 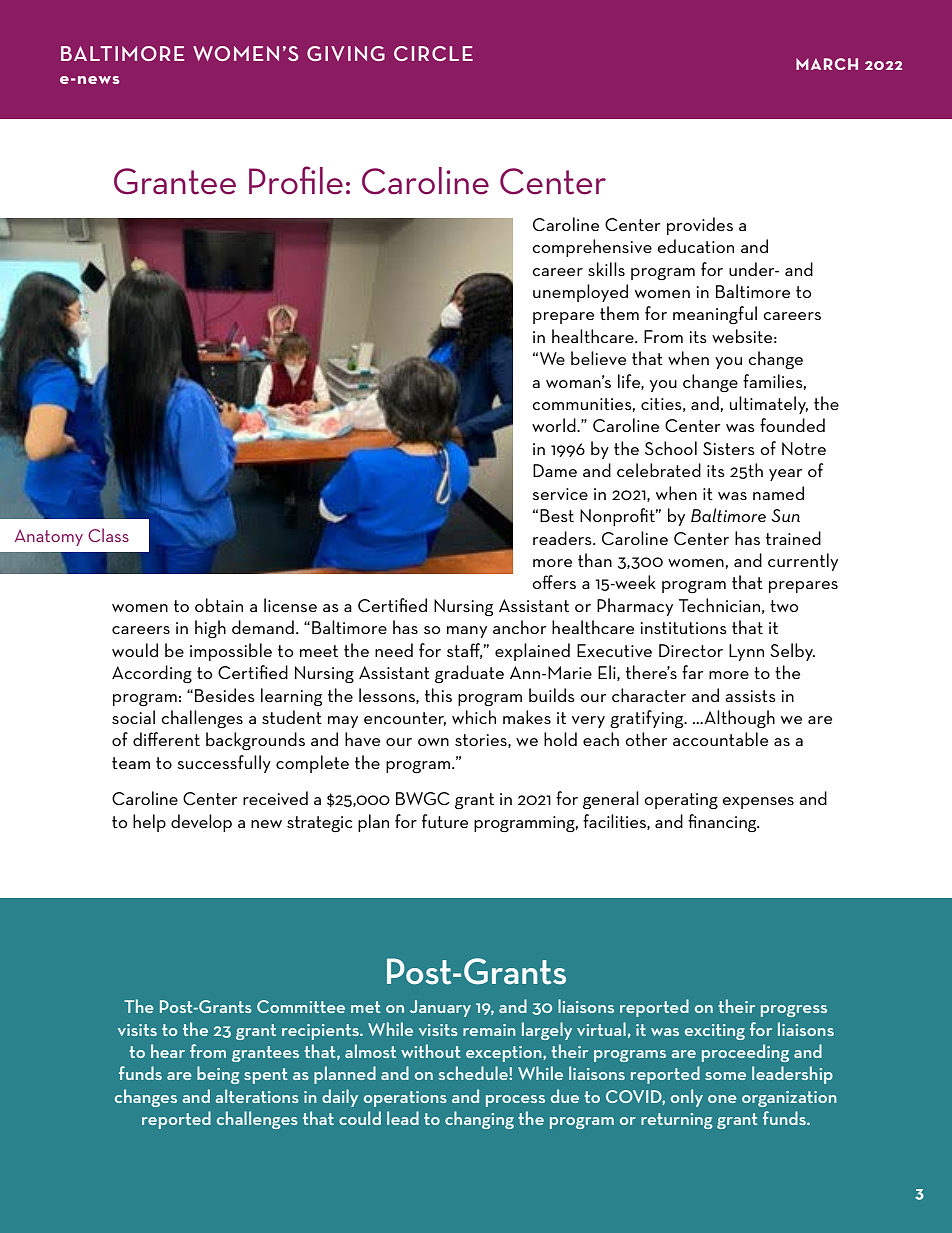 What do you see at coordinates (827, 64) in the image?
I see `MARCH` at bounding box center [827, 64].
